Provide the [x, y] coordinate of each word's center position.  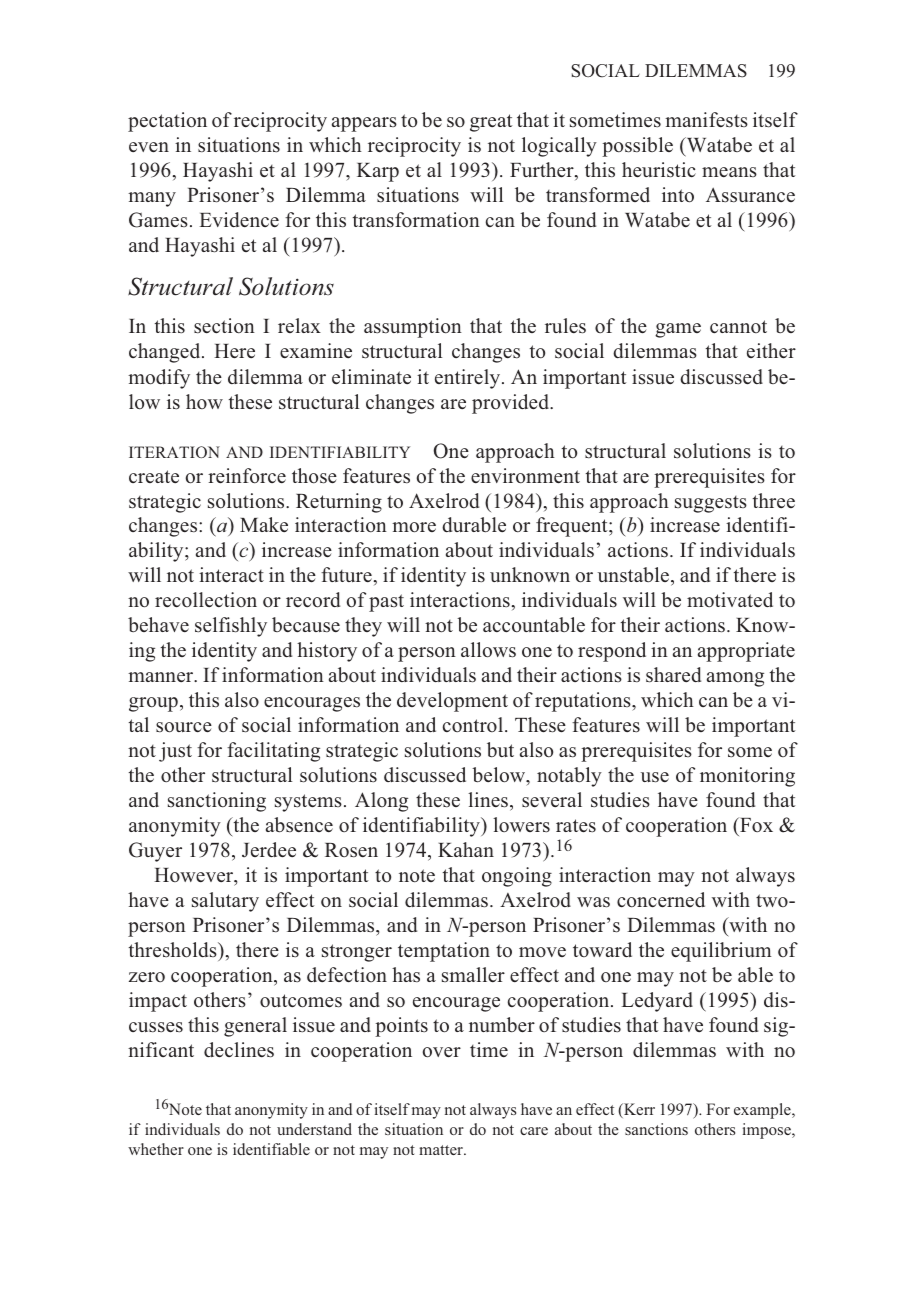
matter [442, 1150]
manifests [706, 120]
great [491, 123]
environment [525, 476]
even [149, 147]
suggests [711, 504]
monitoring [747, 777]
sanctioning [217, 802]
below [500, 776]
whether [156, 1149]
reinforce [247, 476]
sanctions [656, 1129]
